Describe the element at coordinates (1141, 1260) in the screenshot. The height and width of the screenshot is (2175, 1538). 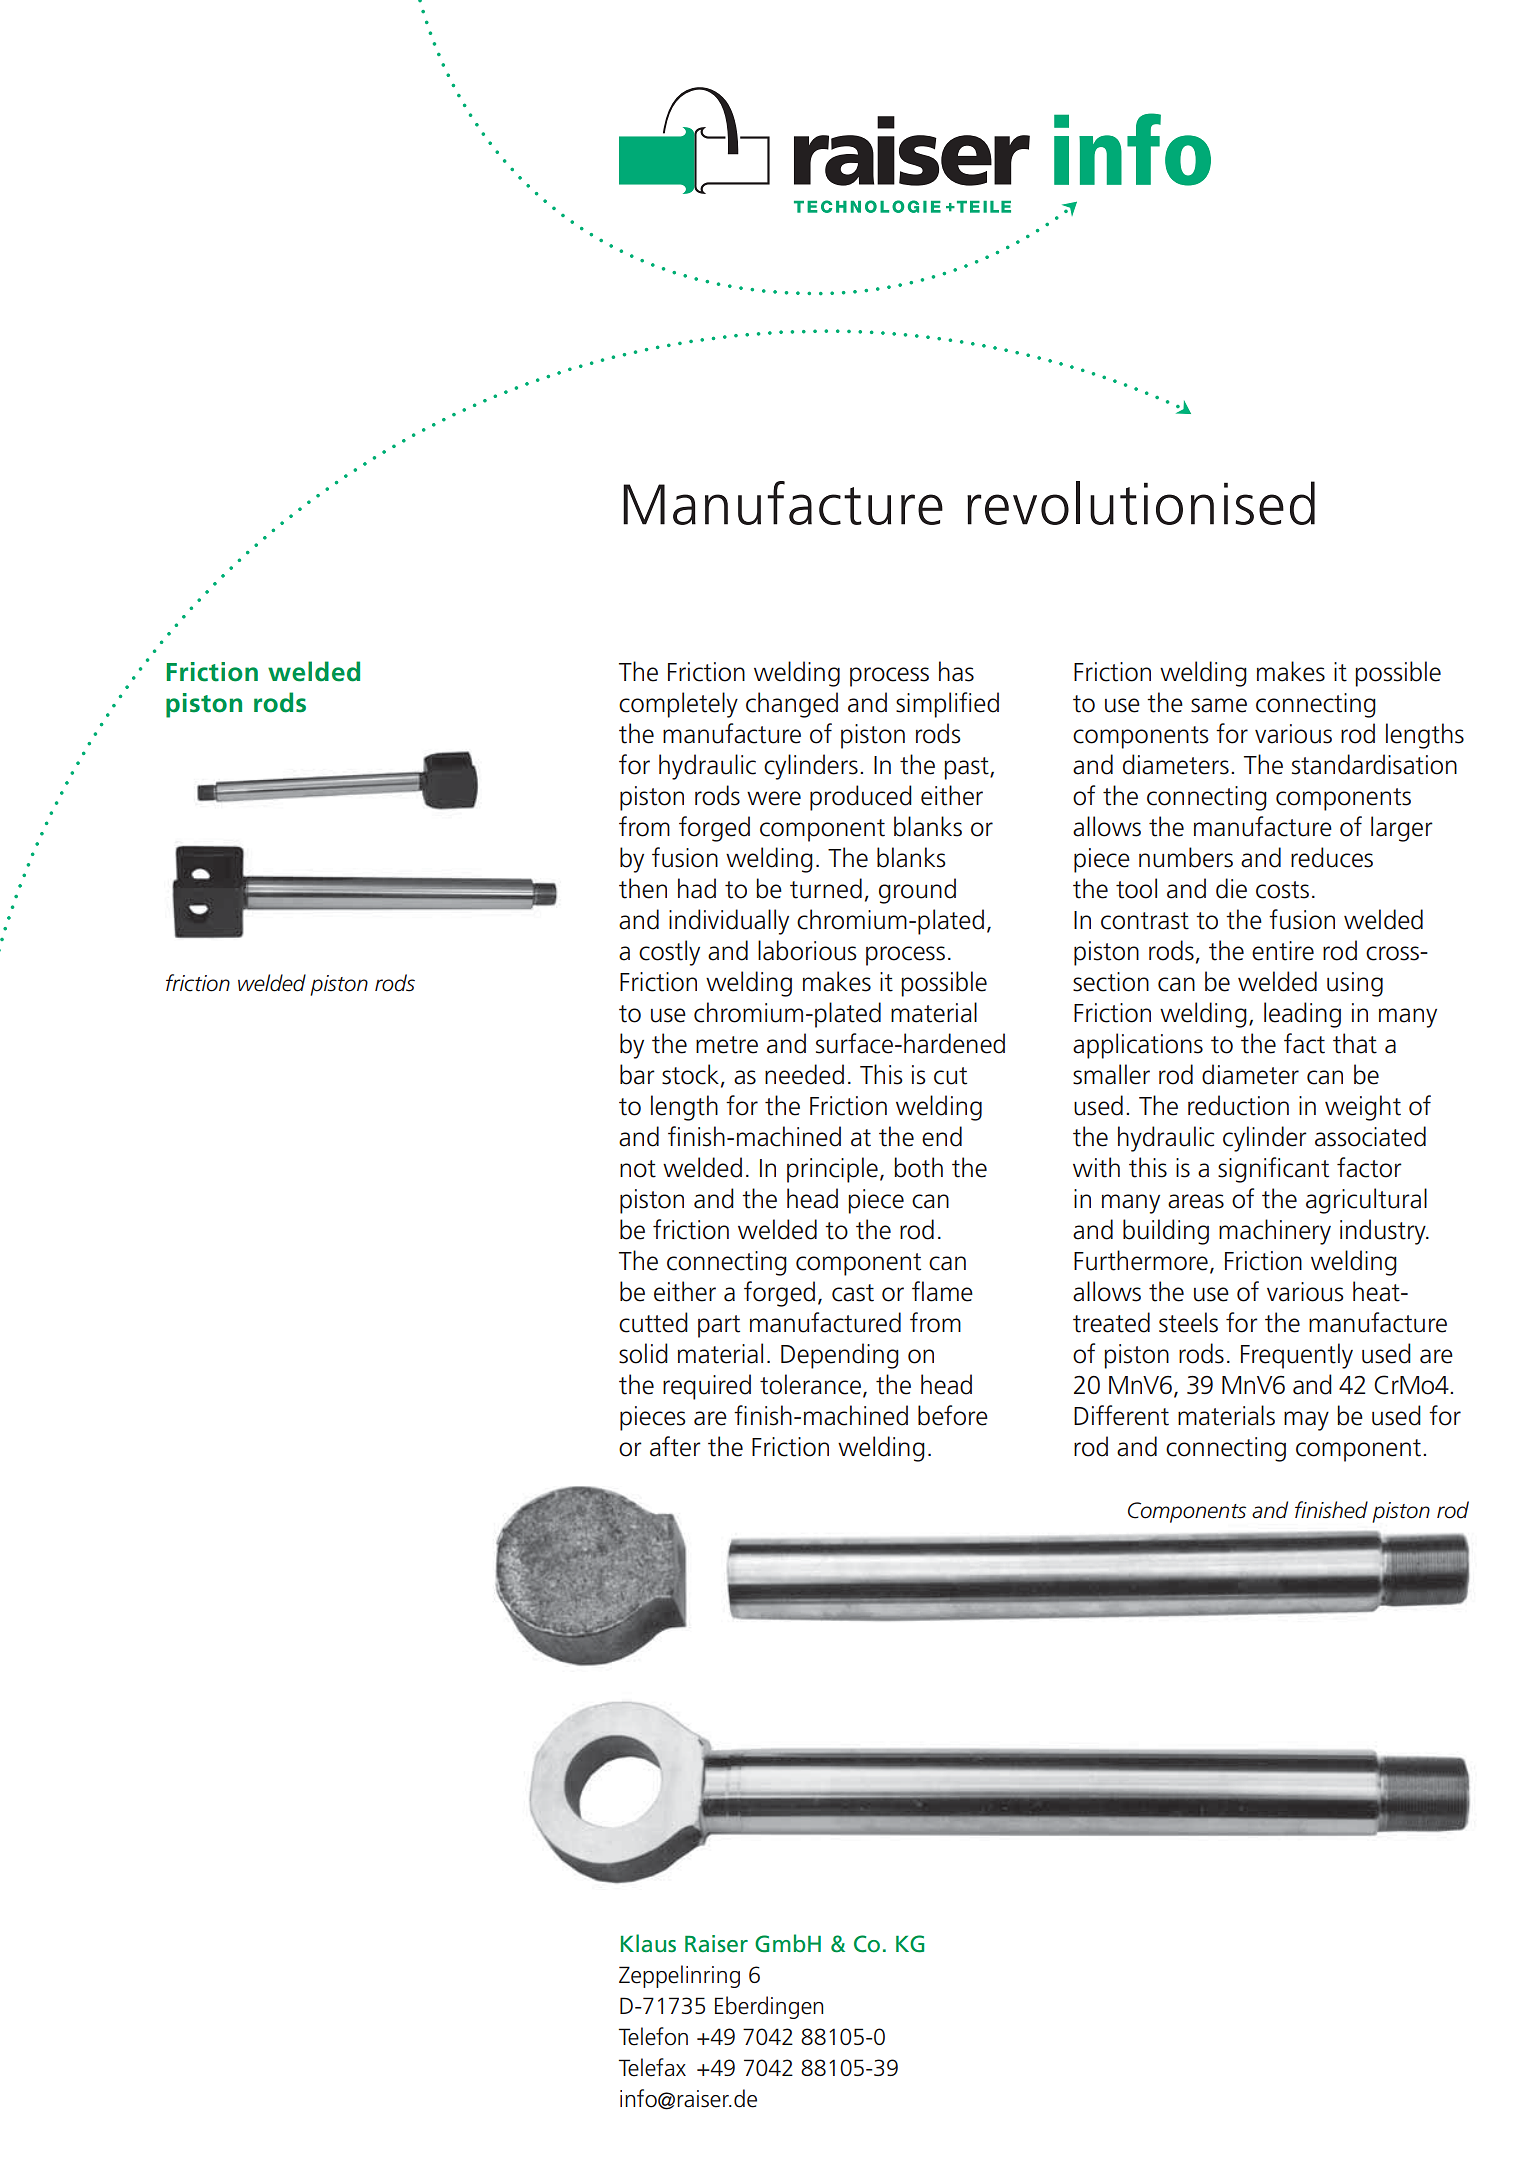
I see `Furthermore` at that location.
